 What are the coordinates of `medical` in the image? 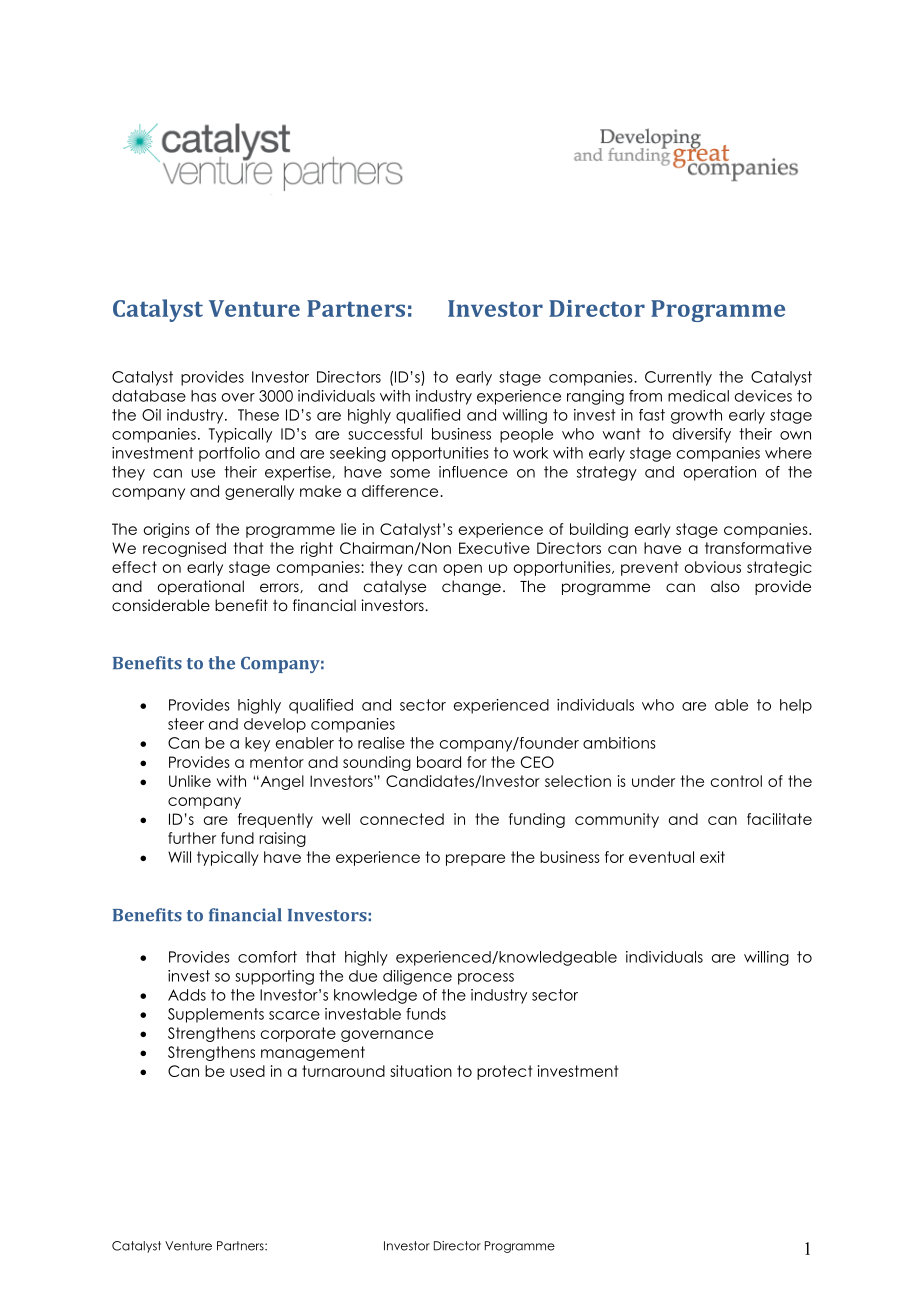 It's located at (698, 396).
